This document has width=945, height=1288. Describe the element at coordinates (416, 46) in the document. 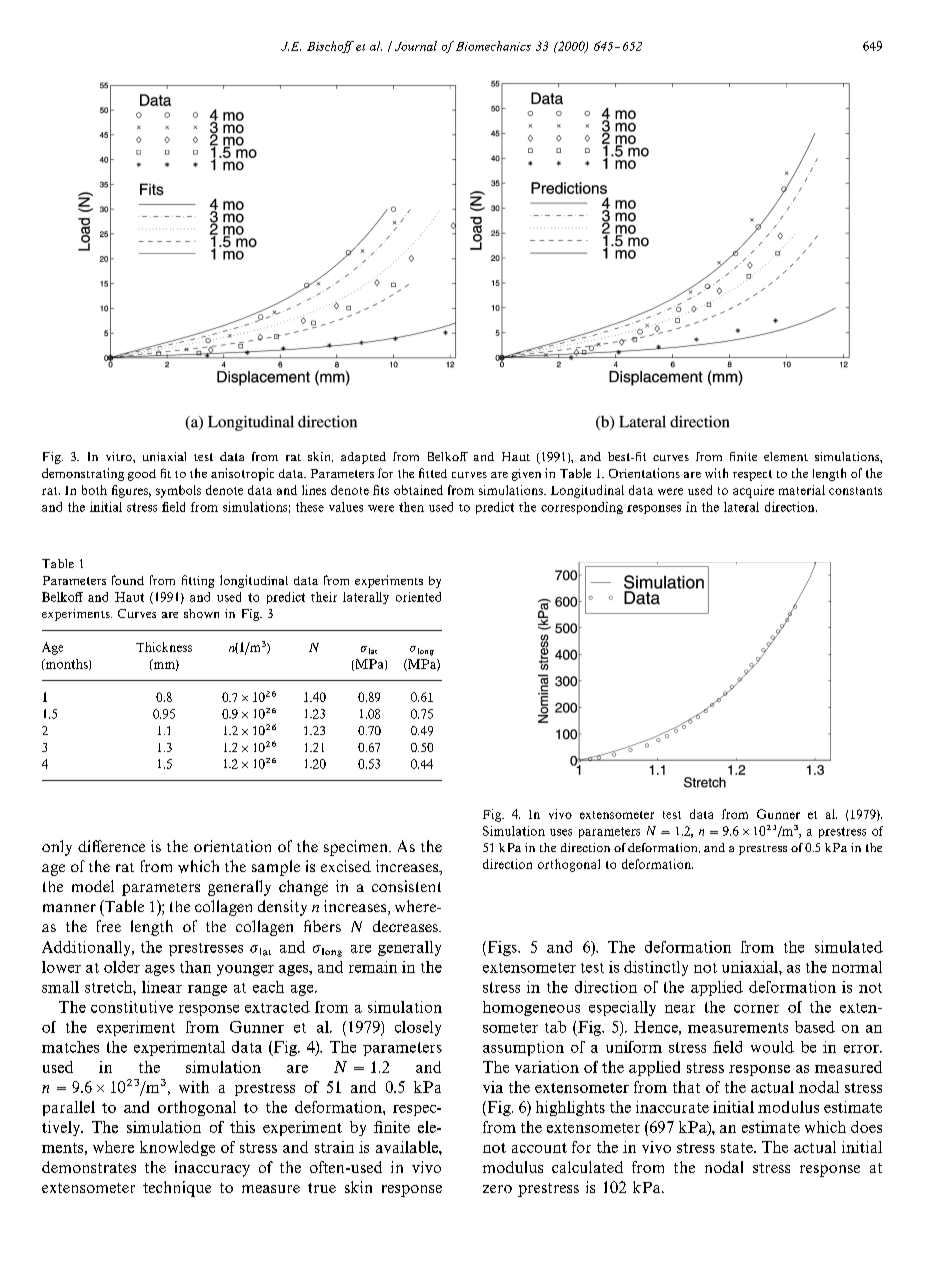

I see `Journal` at that location.
